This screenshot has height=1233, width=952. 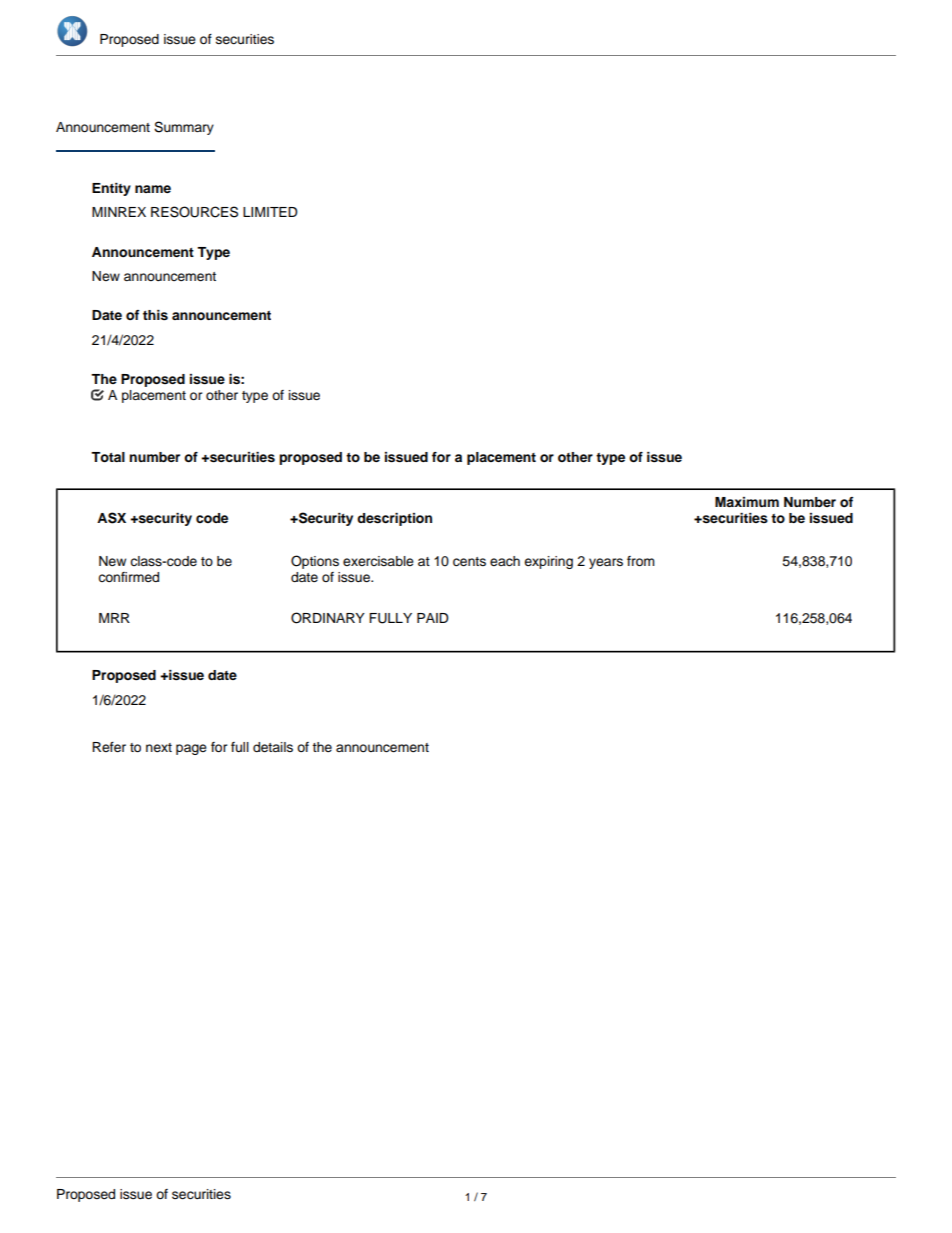 I want to click on RESOURCES, so click(x=194, y=212).
